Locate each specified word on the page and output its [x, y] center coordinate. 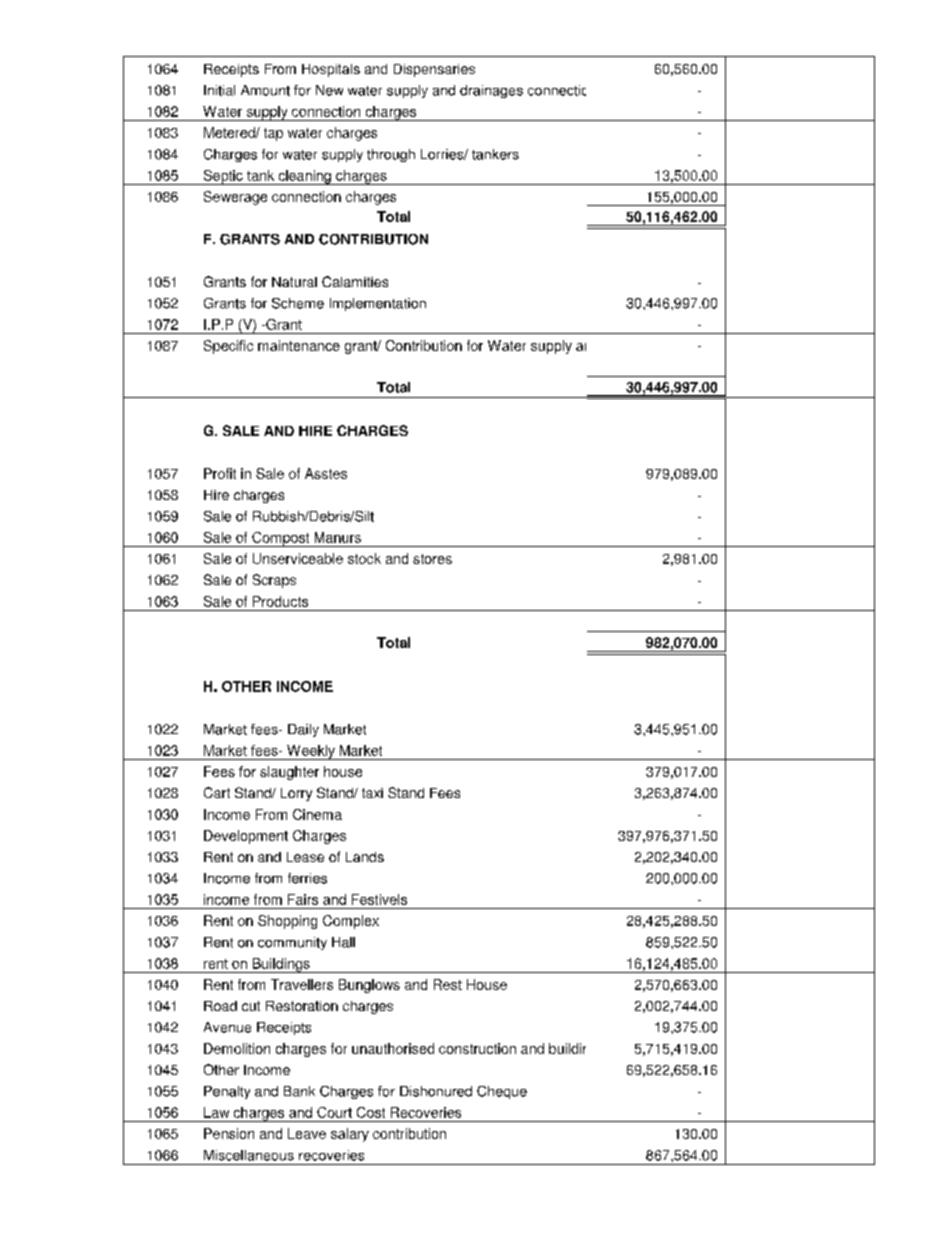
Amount [265, 90]
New [329, 90]
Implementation [378, 304]
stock [364, 558]
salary [350, 1135]
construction [477, 1048]
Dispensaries [434, 70]
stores [432, 559]
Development [246, 837]
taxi [372, 793]
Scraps [274, 581]
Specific [228, 347]
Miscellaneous [249, 1155]
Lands [365, 857]
